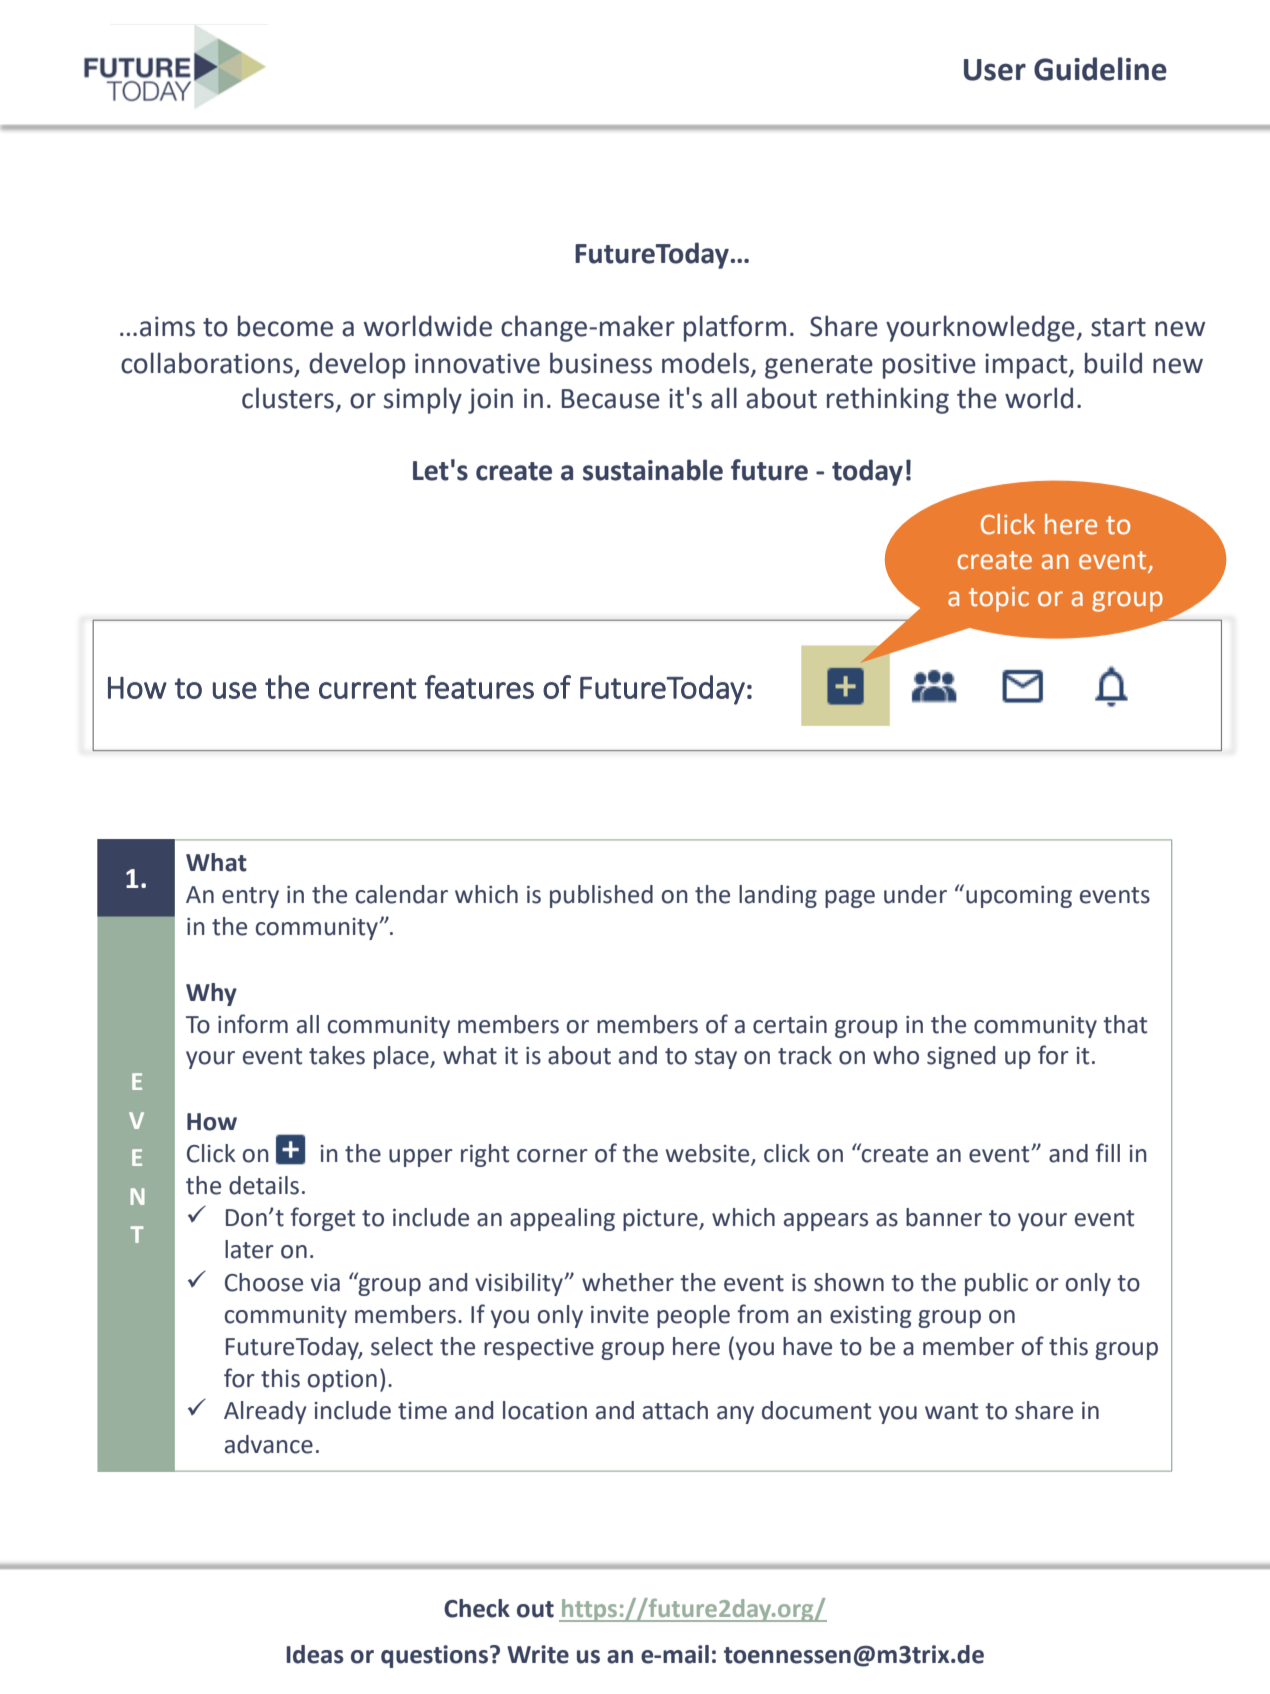 The width and height of the screenshot is (1270, 1694). I want to click on published, so click(601, 896).
